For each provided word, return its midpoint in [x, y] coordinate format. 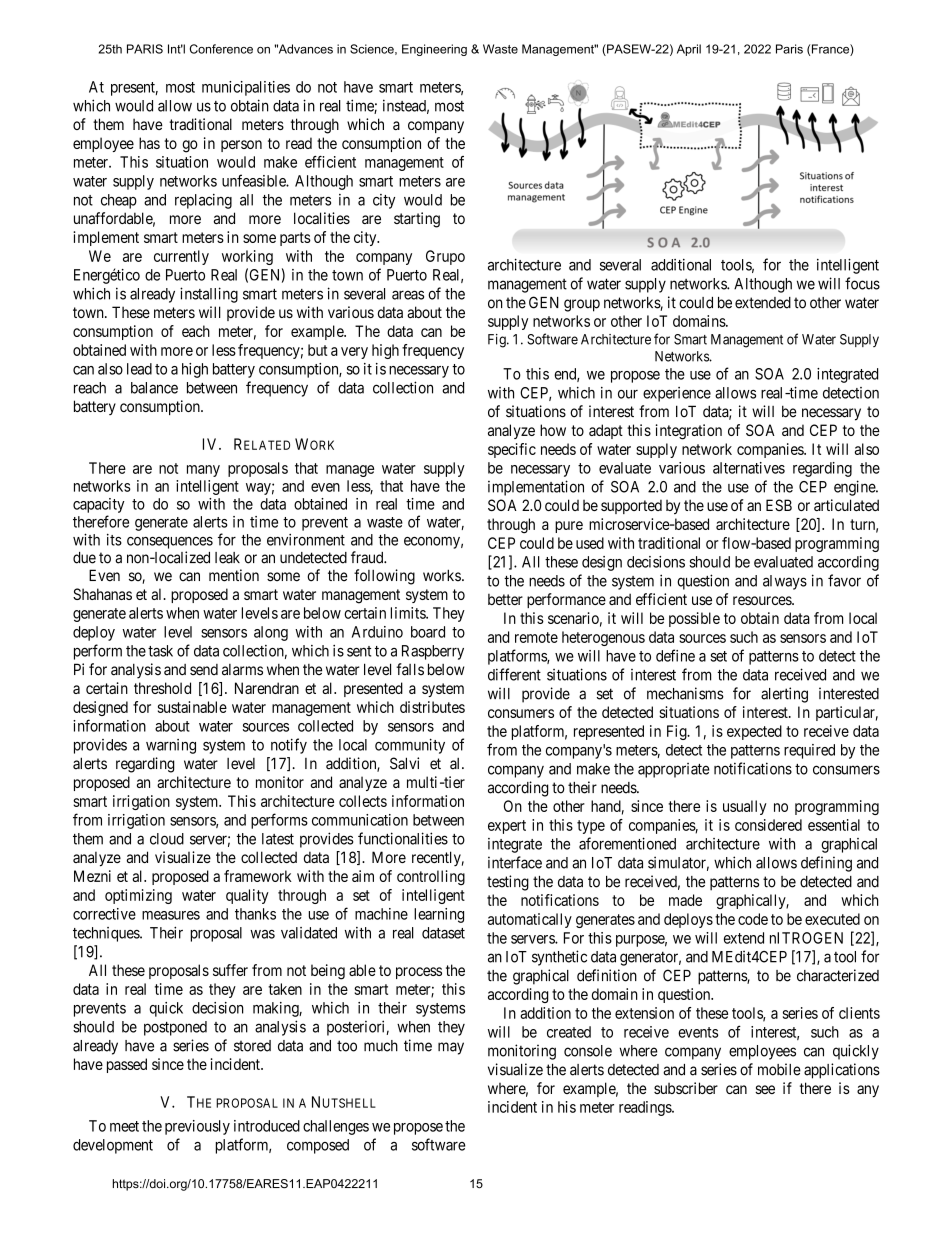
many [203, 471]
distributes [432, 707]
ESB [779, 505]
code [753, 919]
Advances [304, 49]
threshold [162, 688]
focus [862, 283]
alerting [784, 695]
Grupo [445, 257]
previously [197, 1127]
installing [209, 295]
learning [439, 915]
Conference [221, 49]
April [689, 50]
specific [512, 450]
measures [171, 915]
